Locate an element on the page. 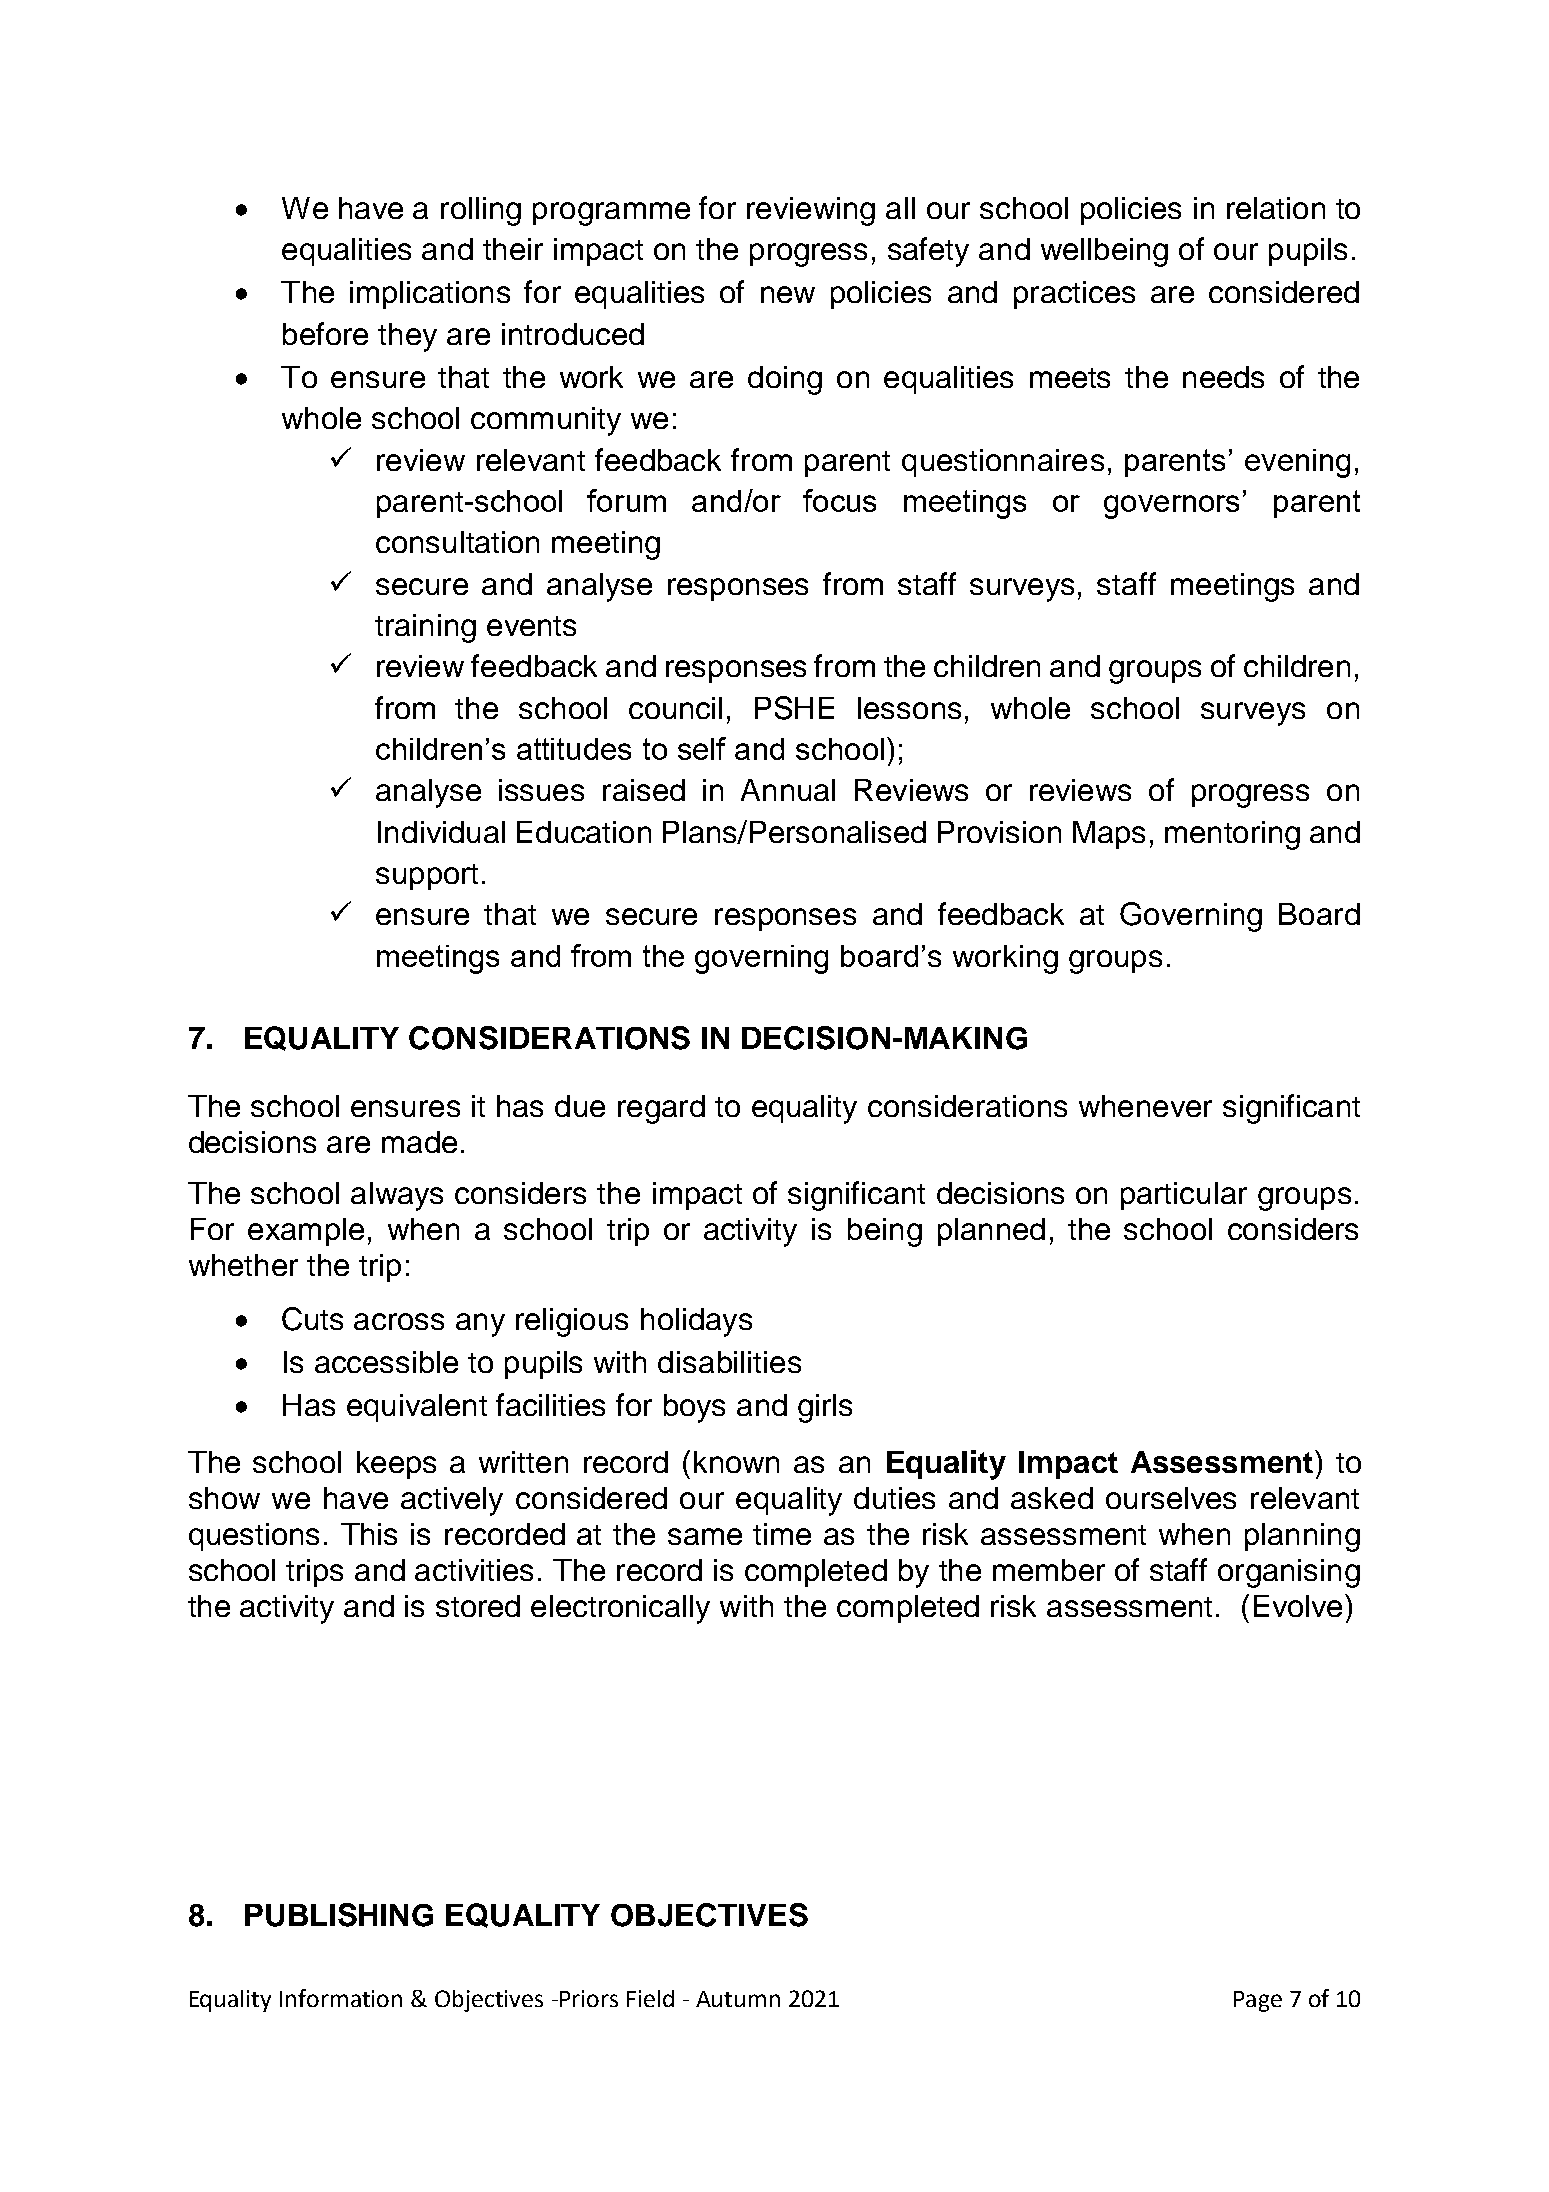  practices is located at coordinates (1074, 295).
